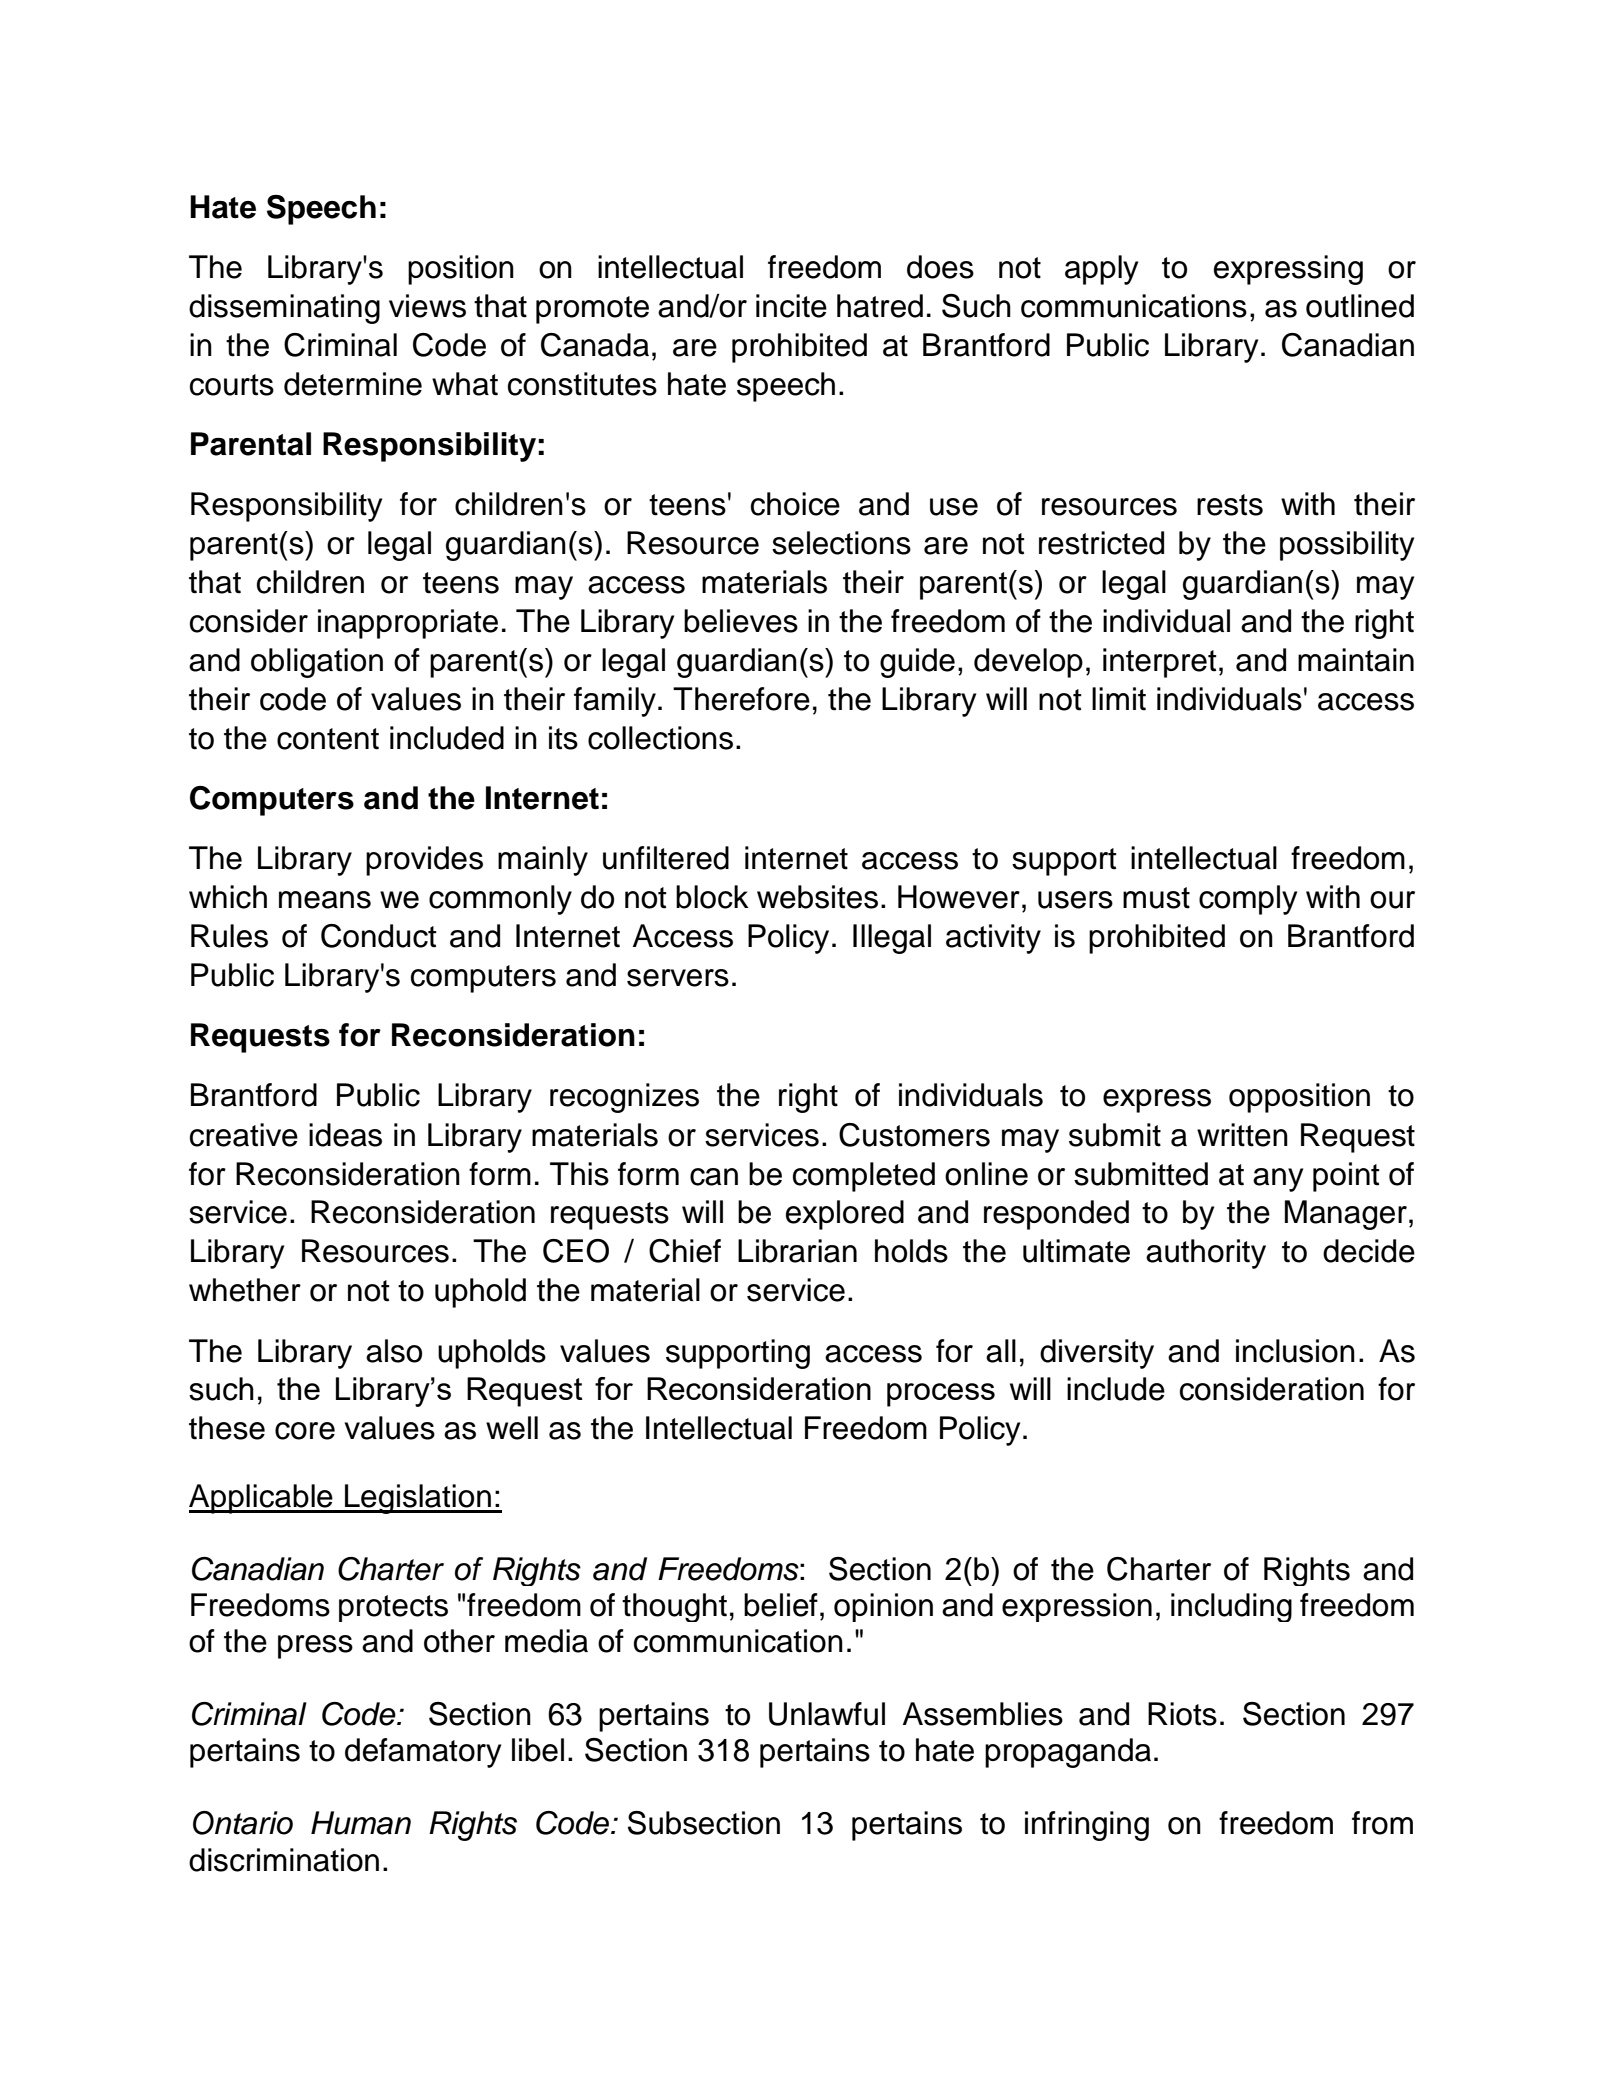  Describe the element at coordinates (741, 621) in the image. I see `believes` at that location.
